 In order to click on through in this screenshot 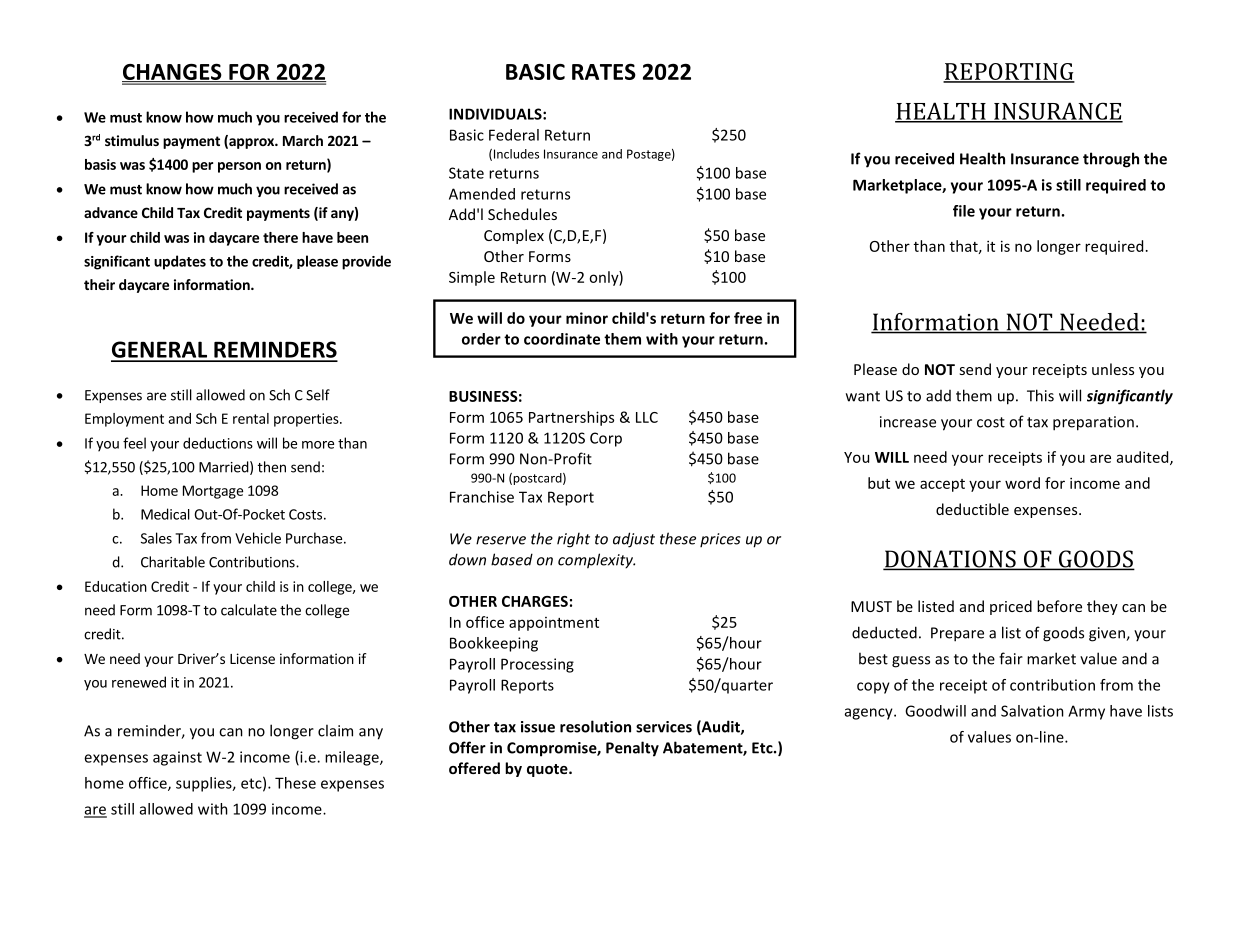, I will do `click(1111, 160)`.
